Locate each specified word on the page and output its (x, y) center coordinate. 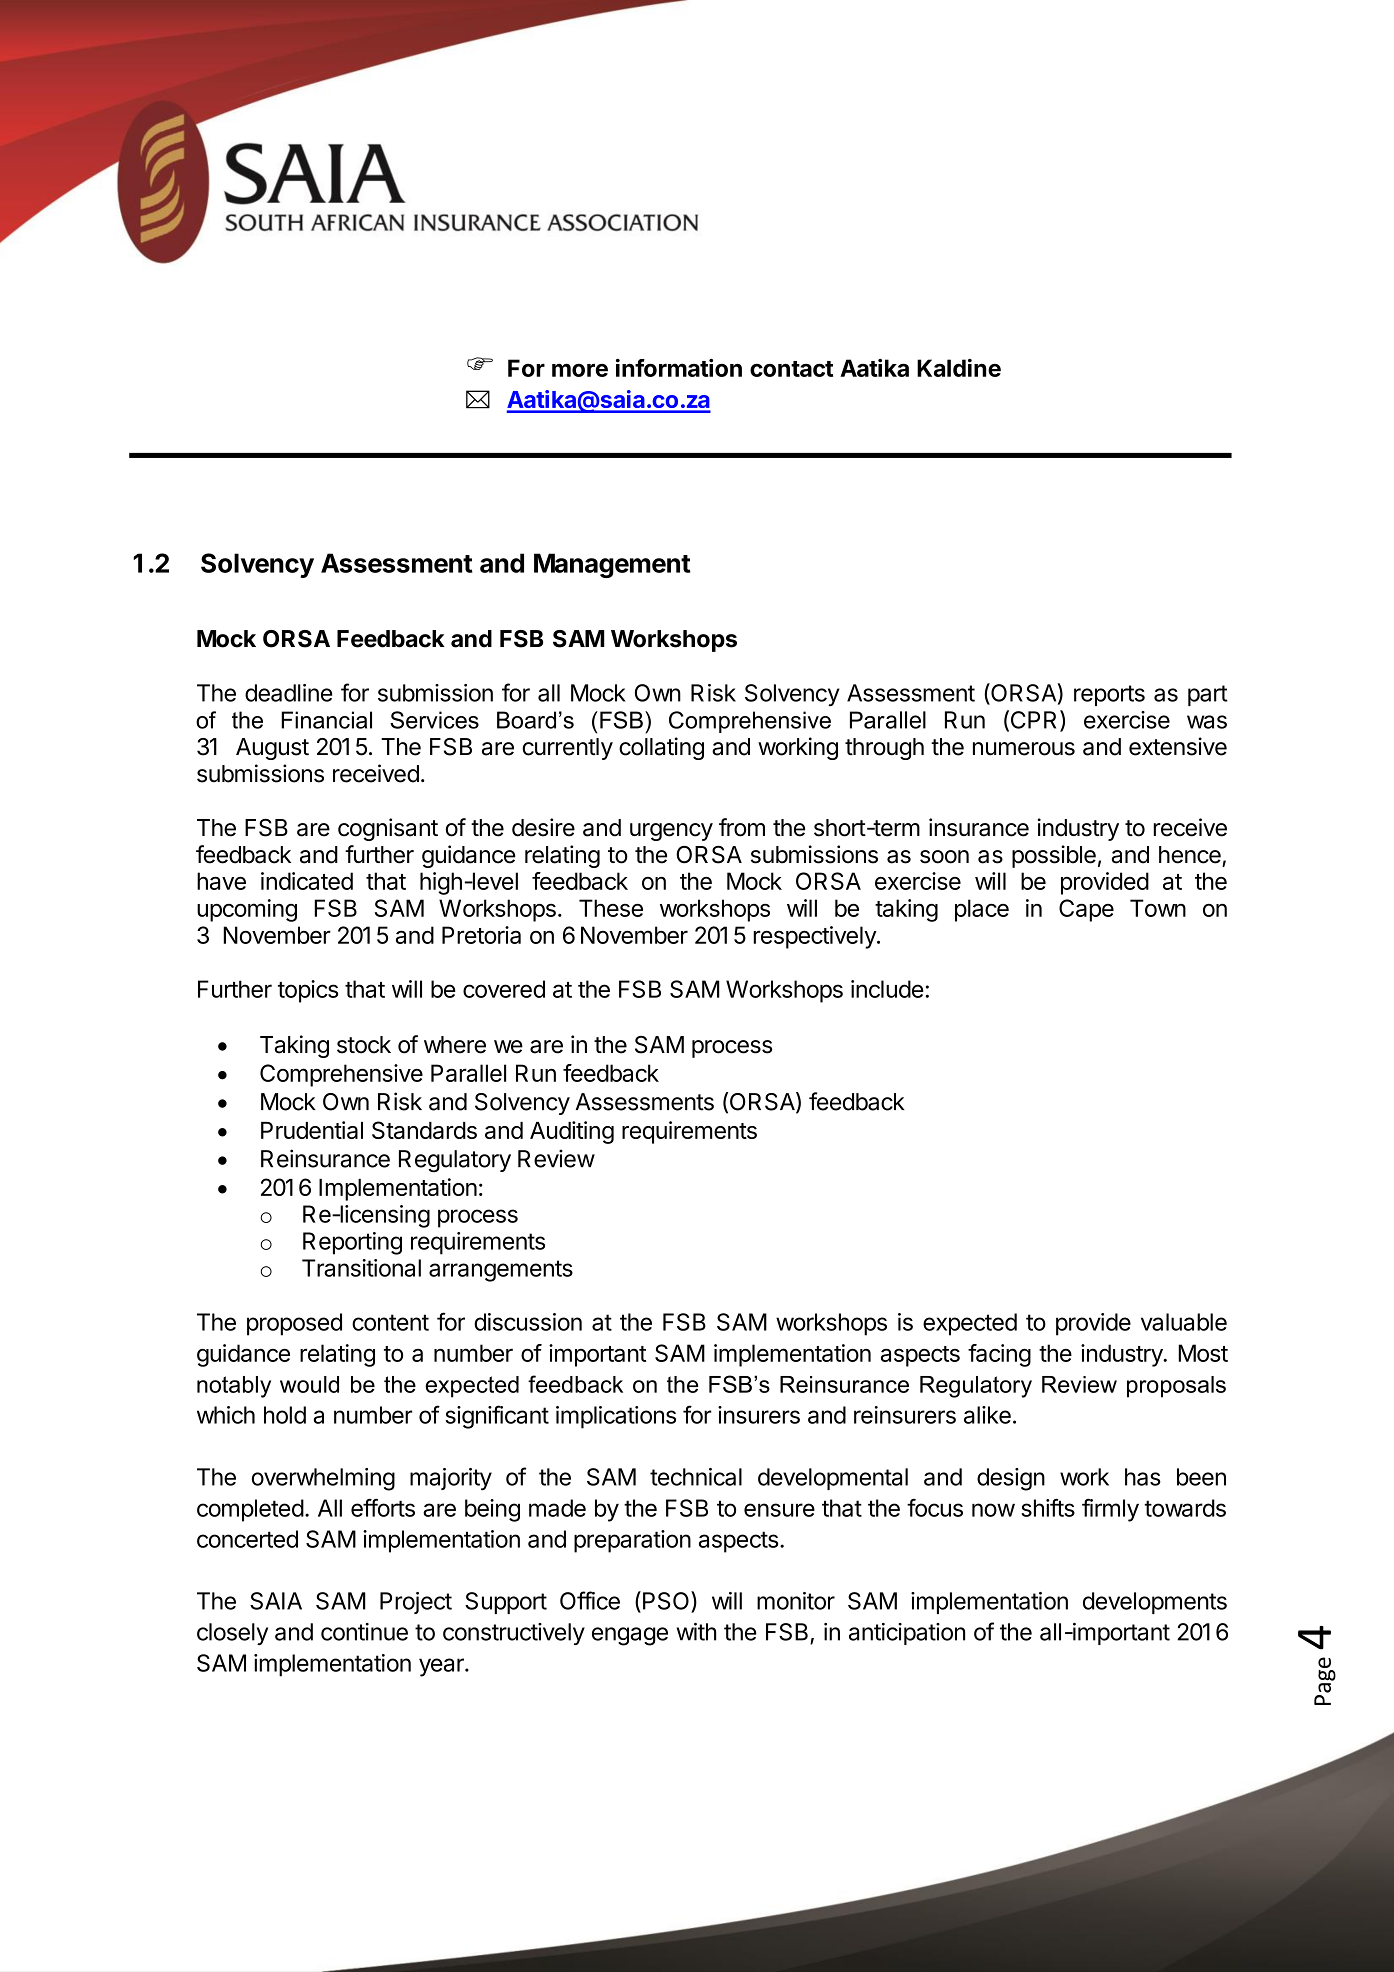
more (580, 370)
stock (364, 1045)
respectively (815, 937)
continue (364, 1632)
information (679, 368)
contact (791, 369)
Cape (1086, 910)
